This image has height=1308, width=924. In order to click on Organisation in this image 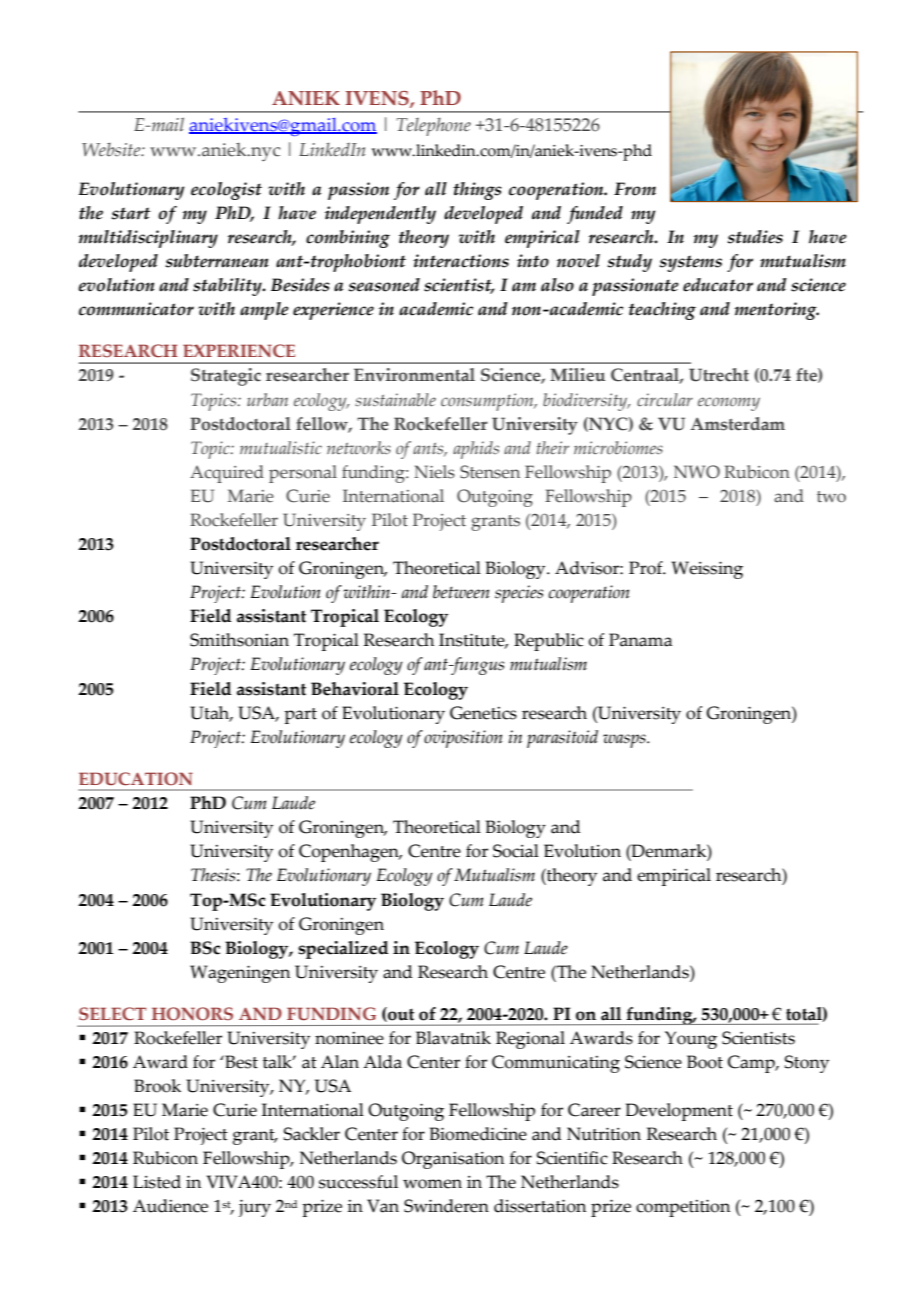, I will do `click(453, 1160)`.
